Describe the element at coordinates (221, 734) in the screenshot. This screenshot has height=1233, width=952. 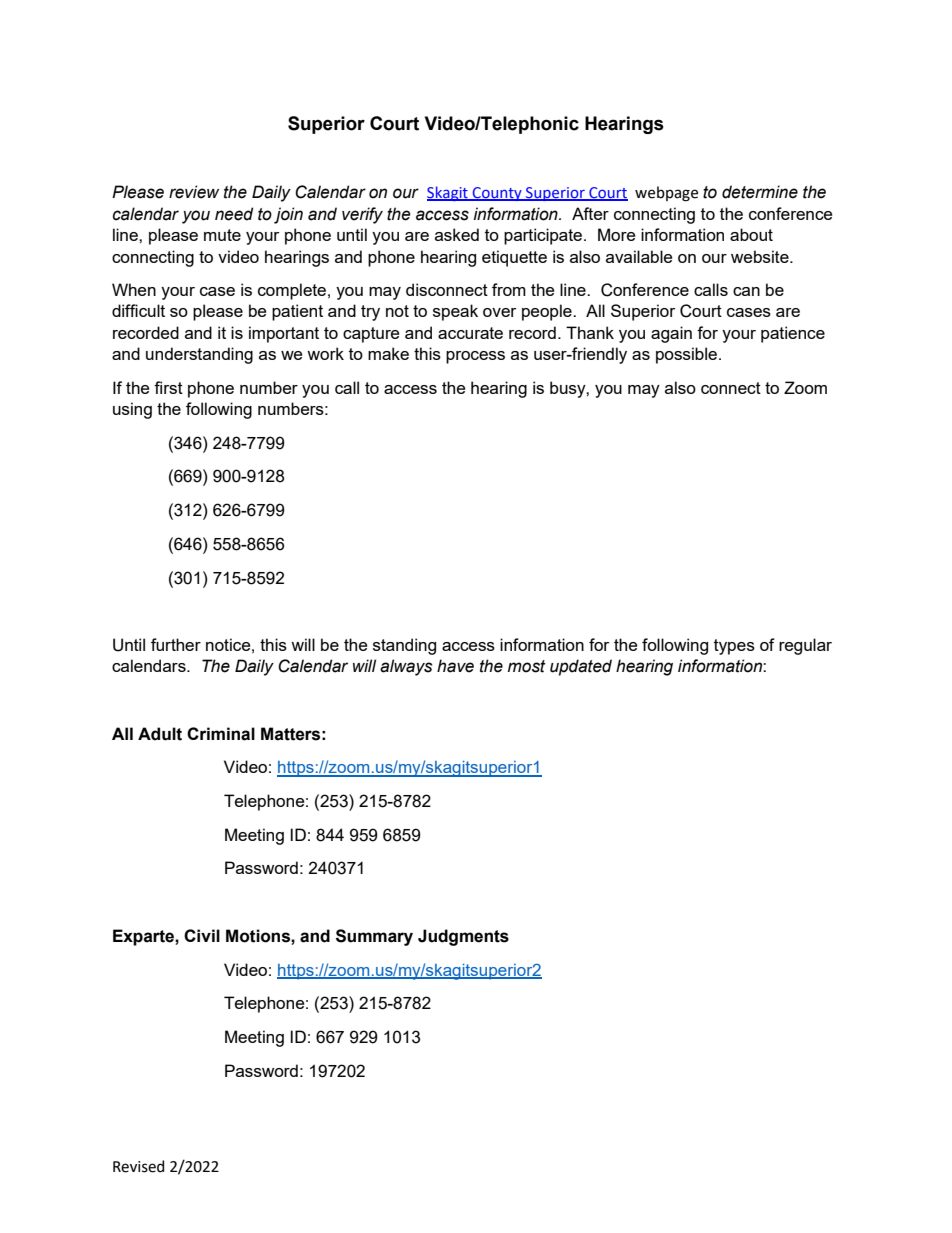
I see `Criminal` at that location.
